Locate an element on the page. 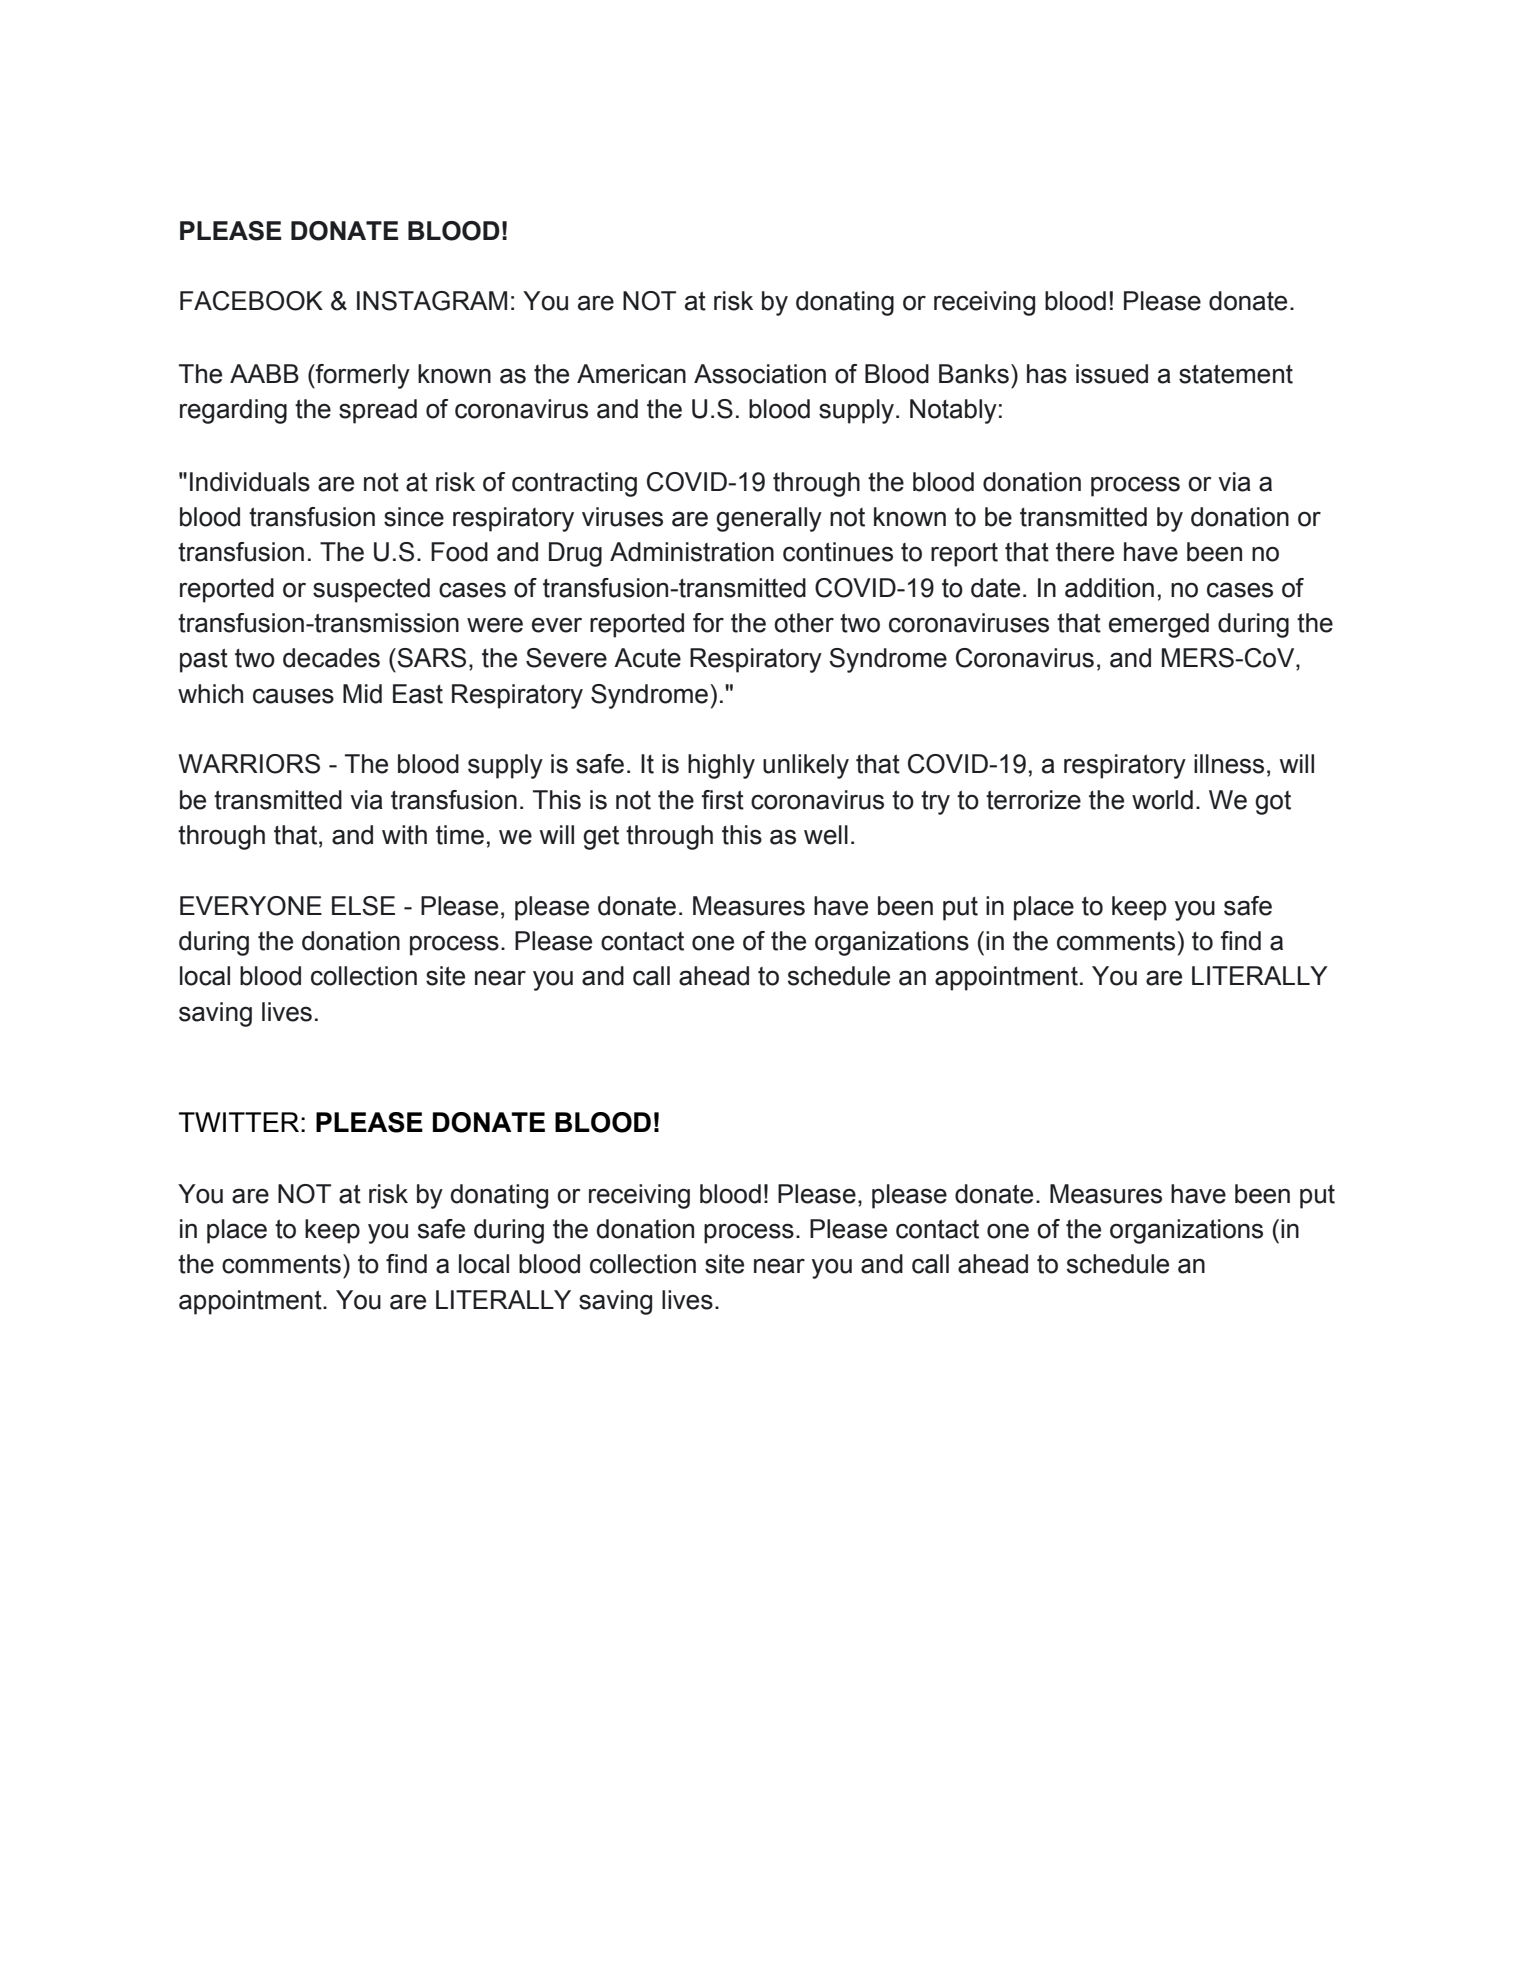  other is located at coordinates (804, 623).
